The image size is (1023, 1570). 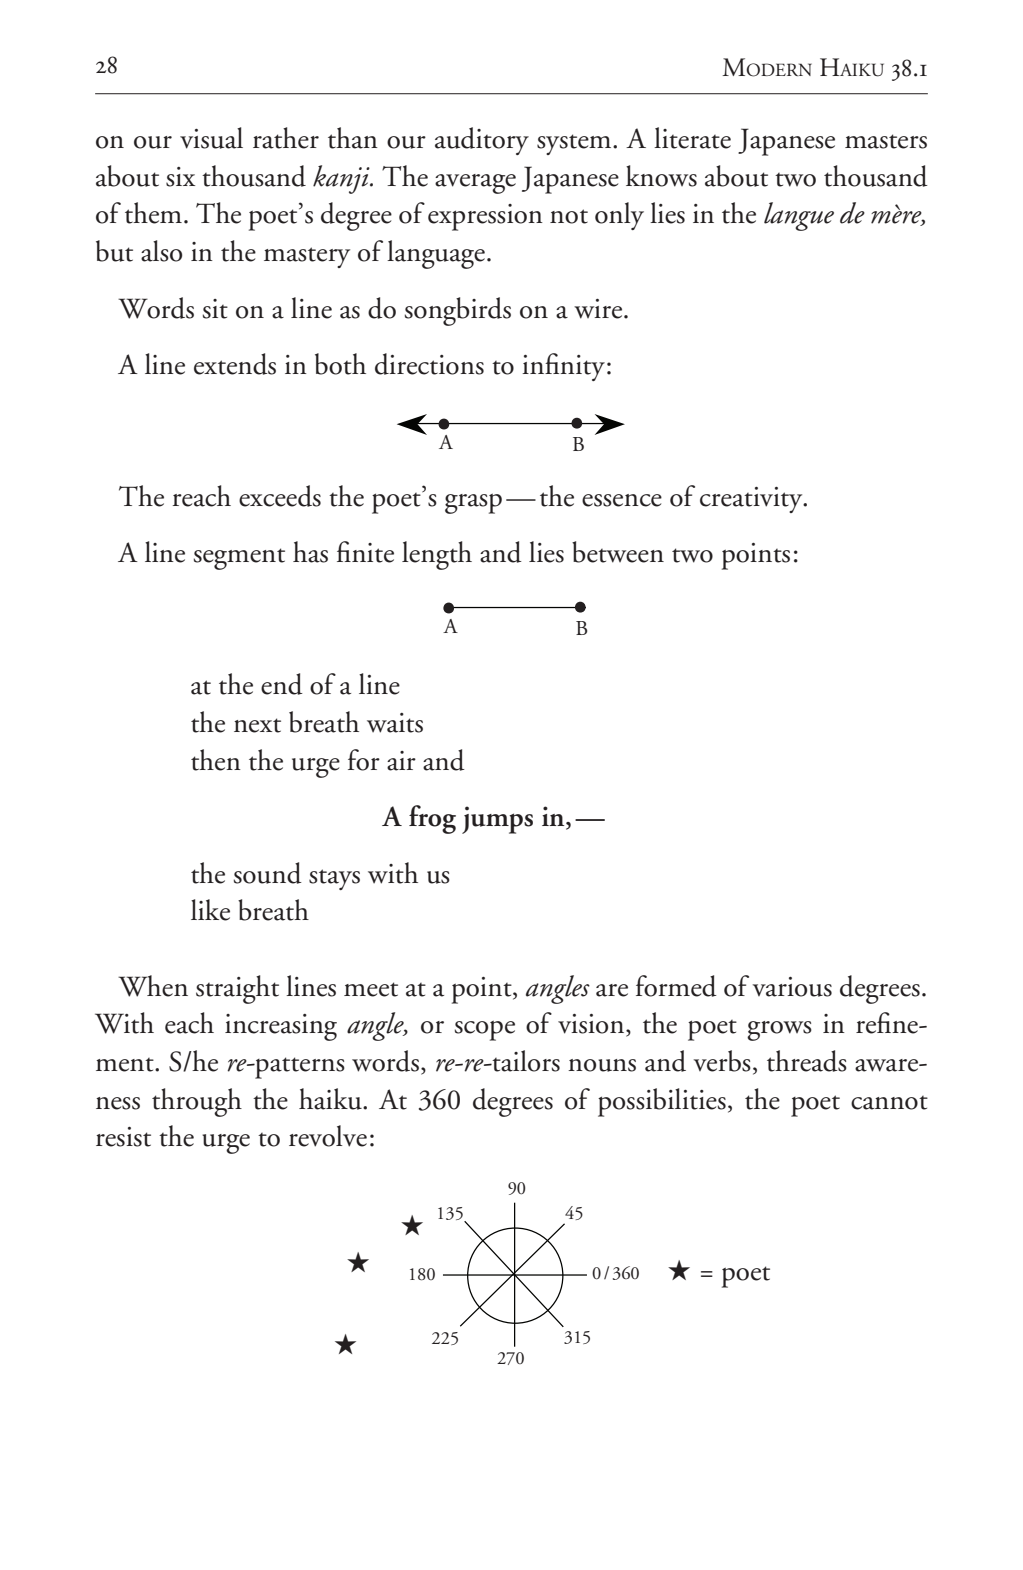 I want to click on resist, so click(x=123, y=1137).
